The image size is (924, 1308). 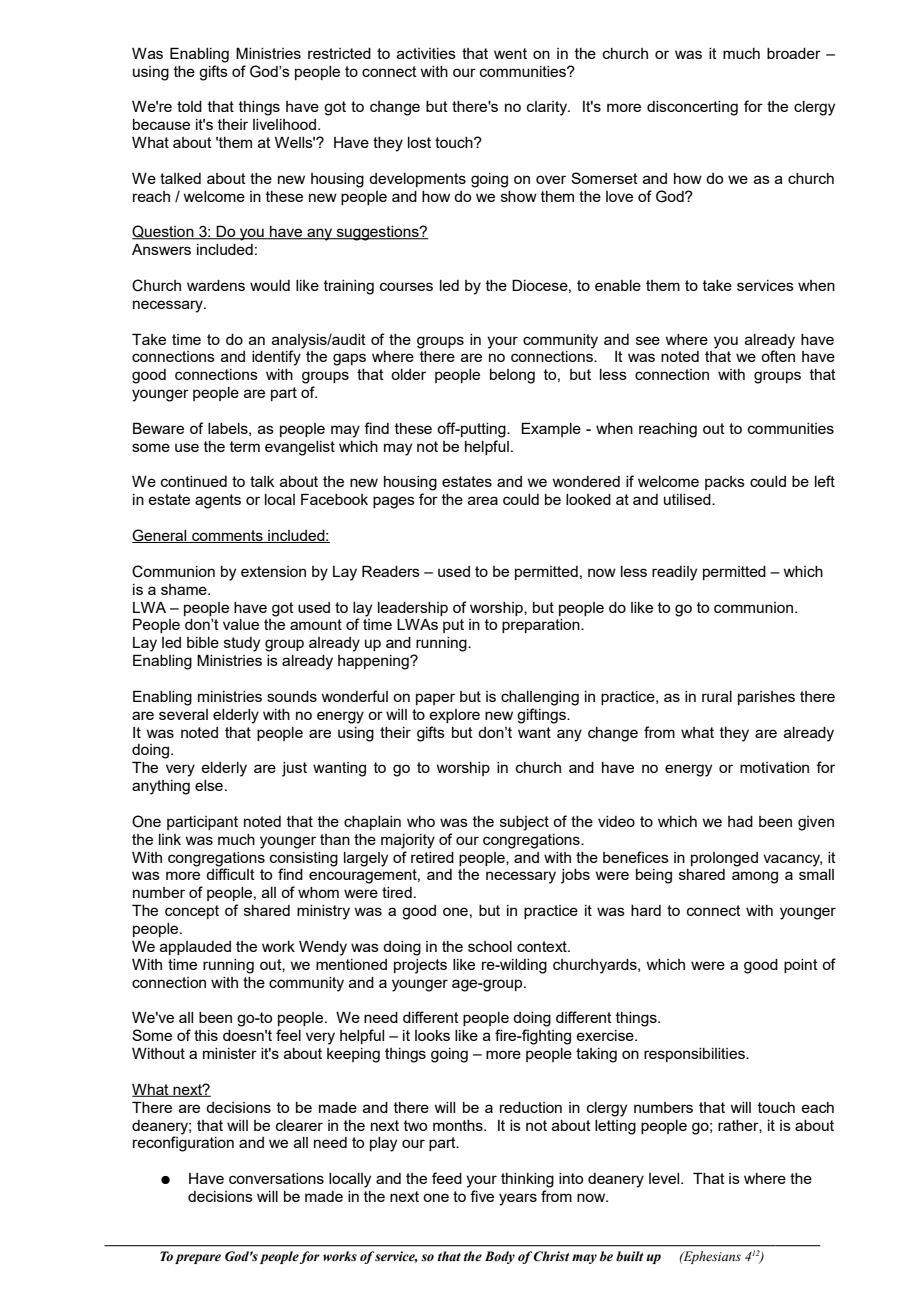 I want to click on applauded, so click(x=195, y=948).
